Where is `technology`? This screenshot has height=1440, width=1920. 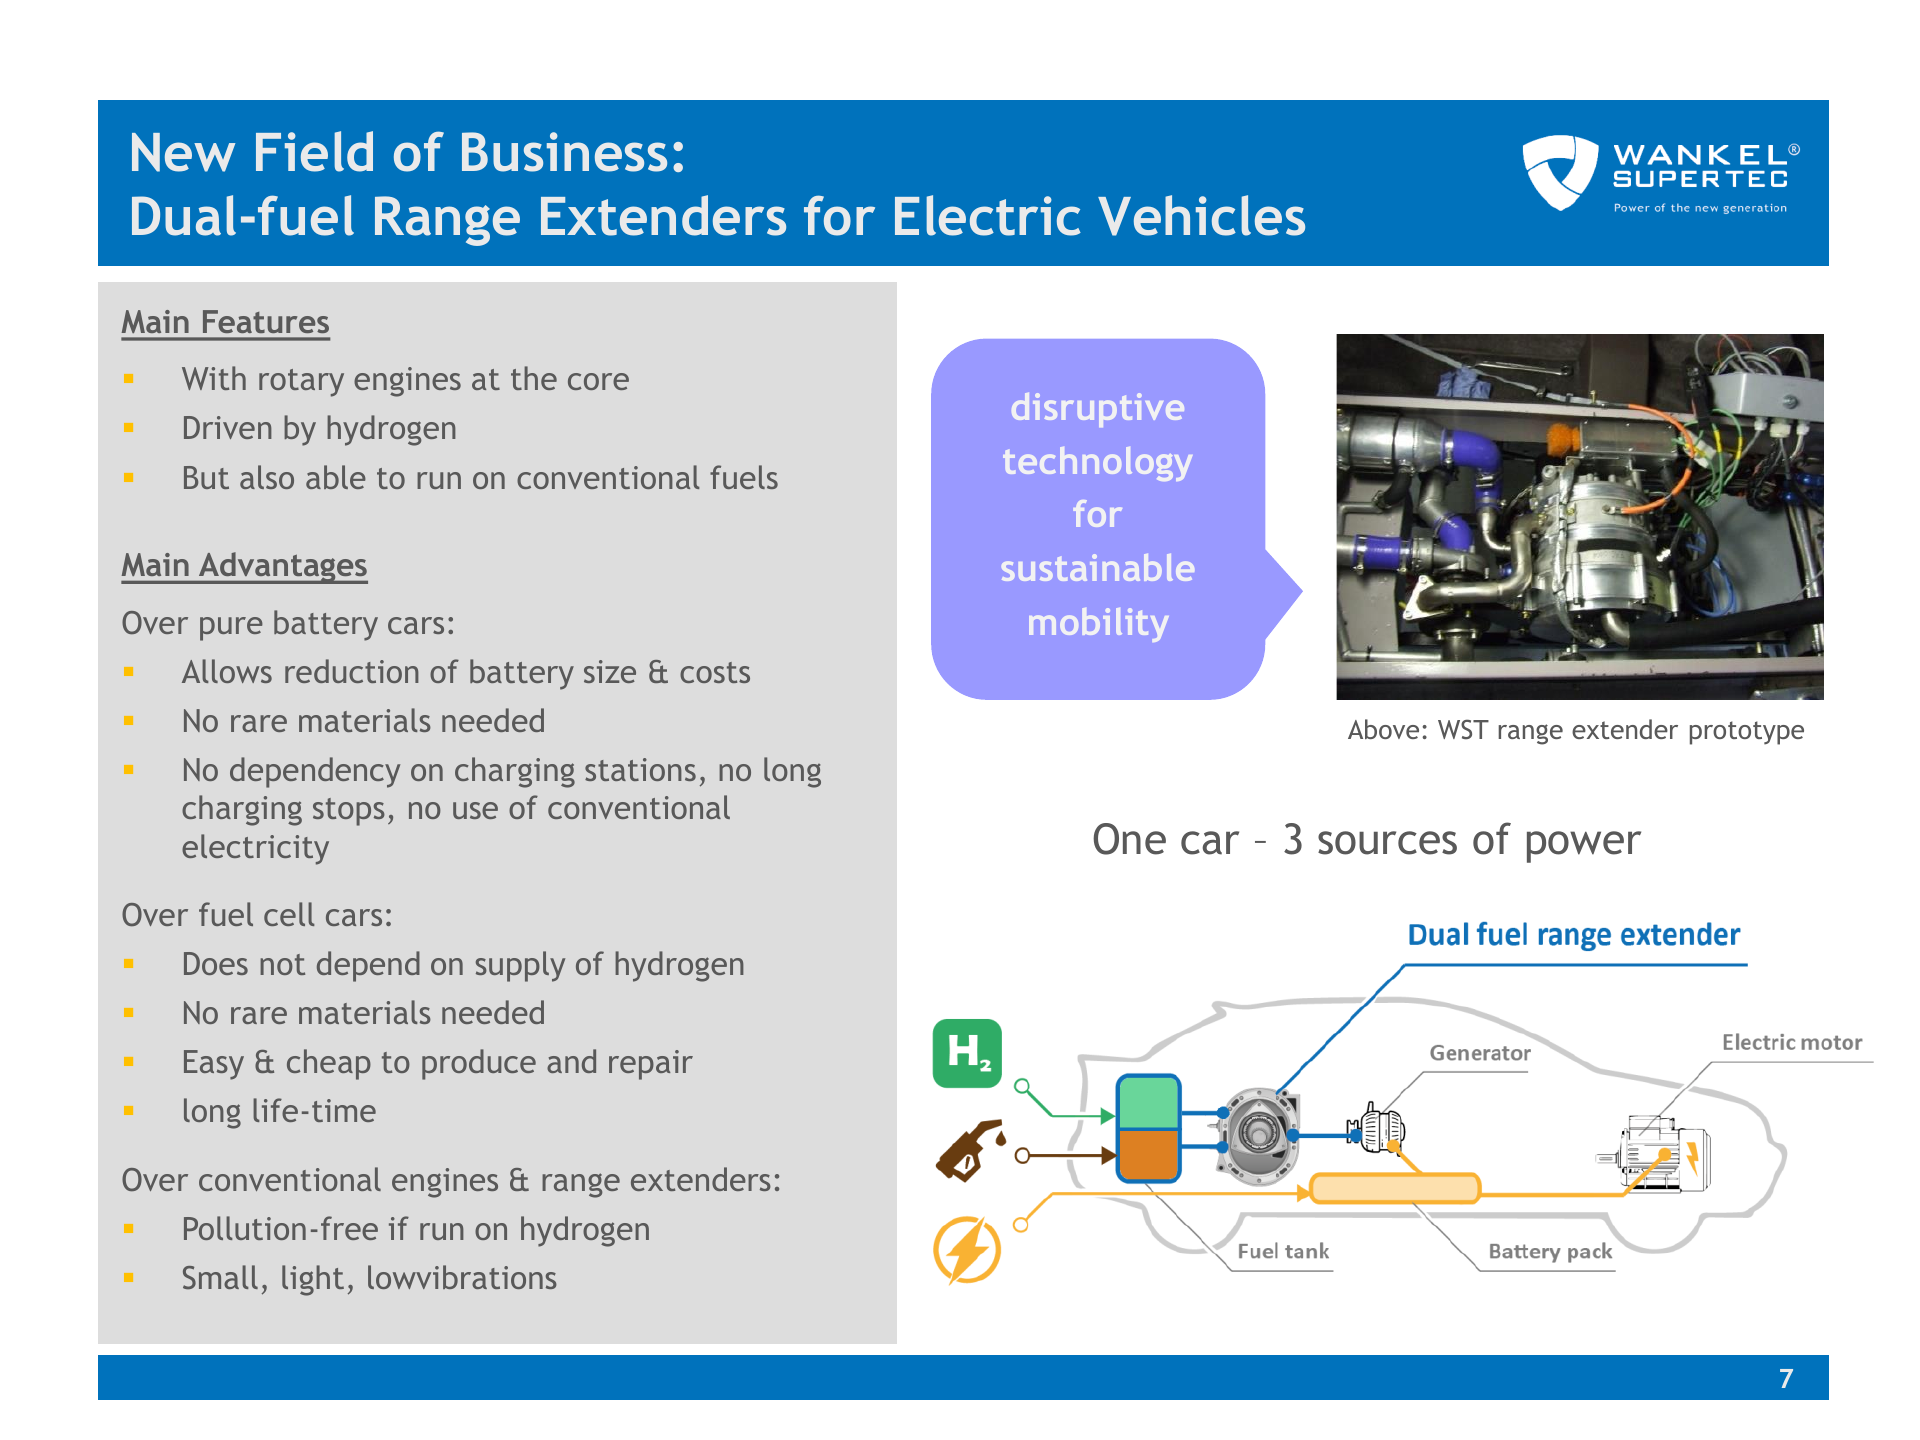 technology is located at coordinates (1097, 464).
